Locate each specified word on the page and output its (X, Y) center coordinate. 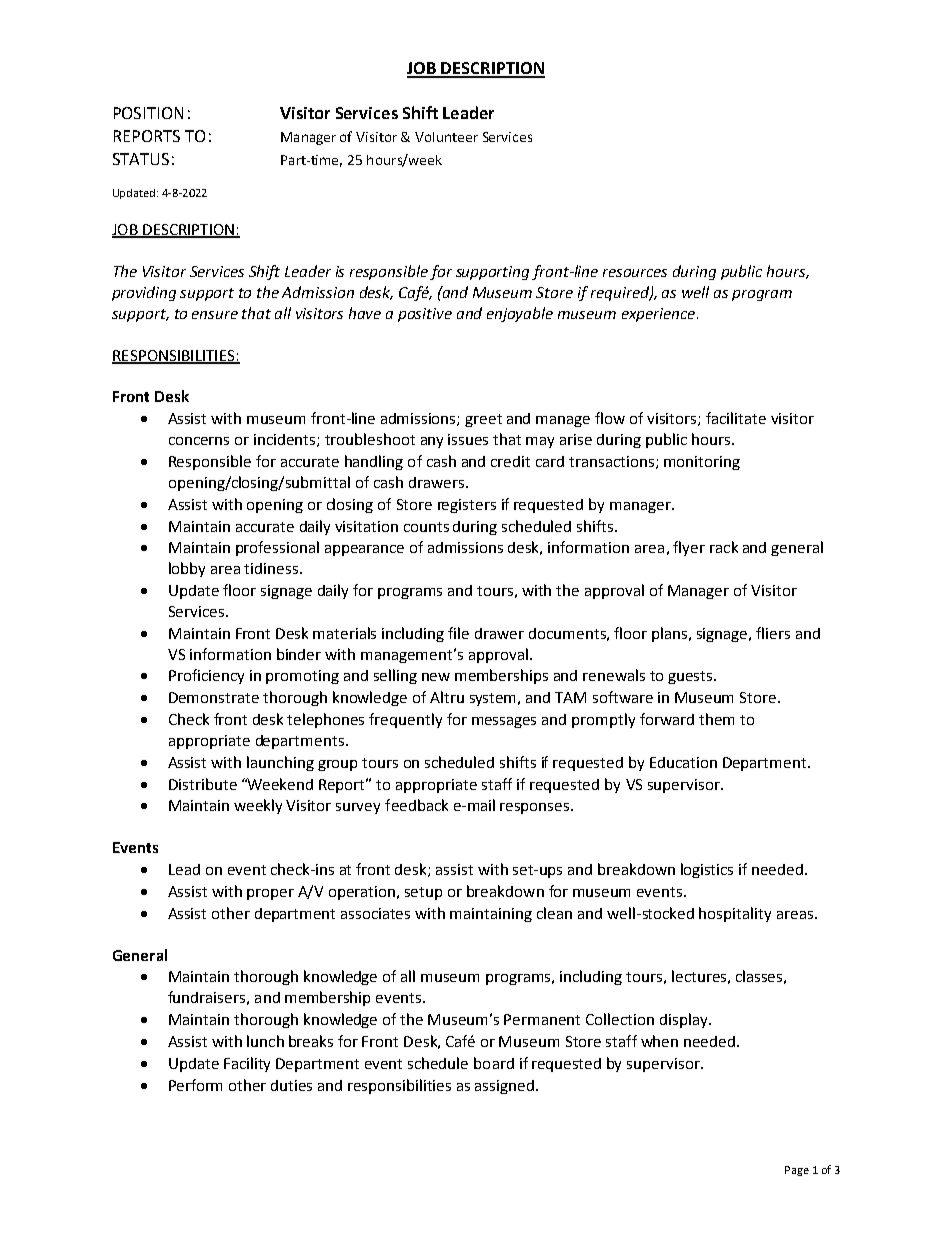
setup (423, 893)
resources (635, 273)
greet (483, 420)
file (458, 633)
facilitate (736, 418)
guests (691, 677)
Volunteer (446, 137)
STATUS (141, 159)
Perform (195, 1085)
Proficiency (206, 676)
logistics (707, 870)
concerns (199, 441)
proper (270, 894)
